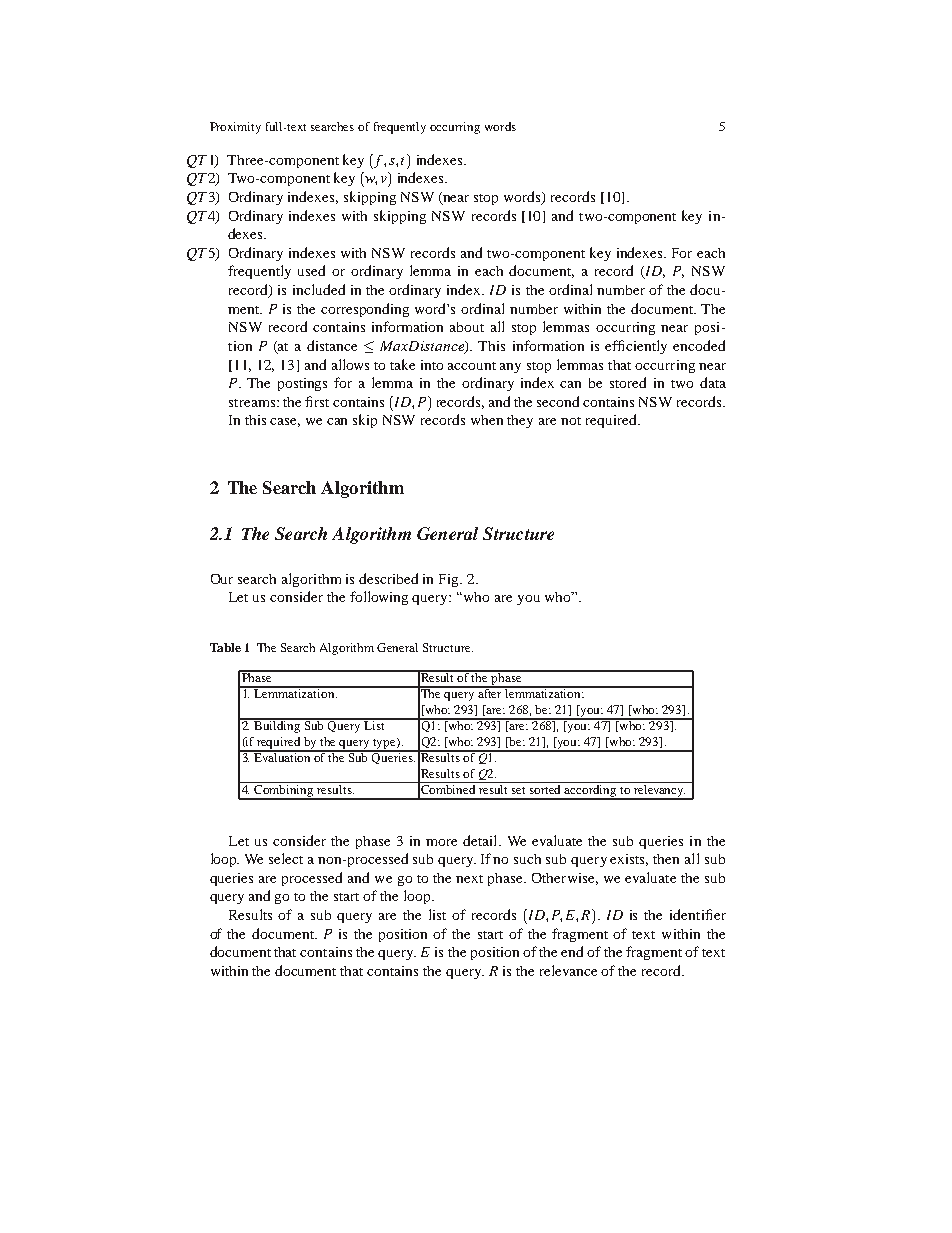  Describe the element at coordinates (490, 692) in the image. I see `after` at that location.
